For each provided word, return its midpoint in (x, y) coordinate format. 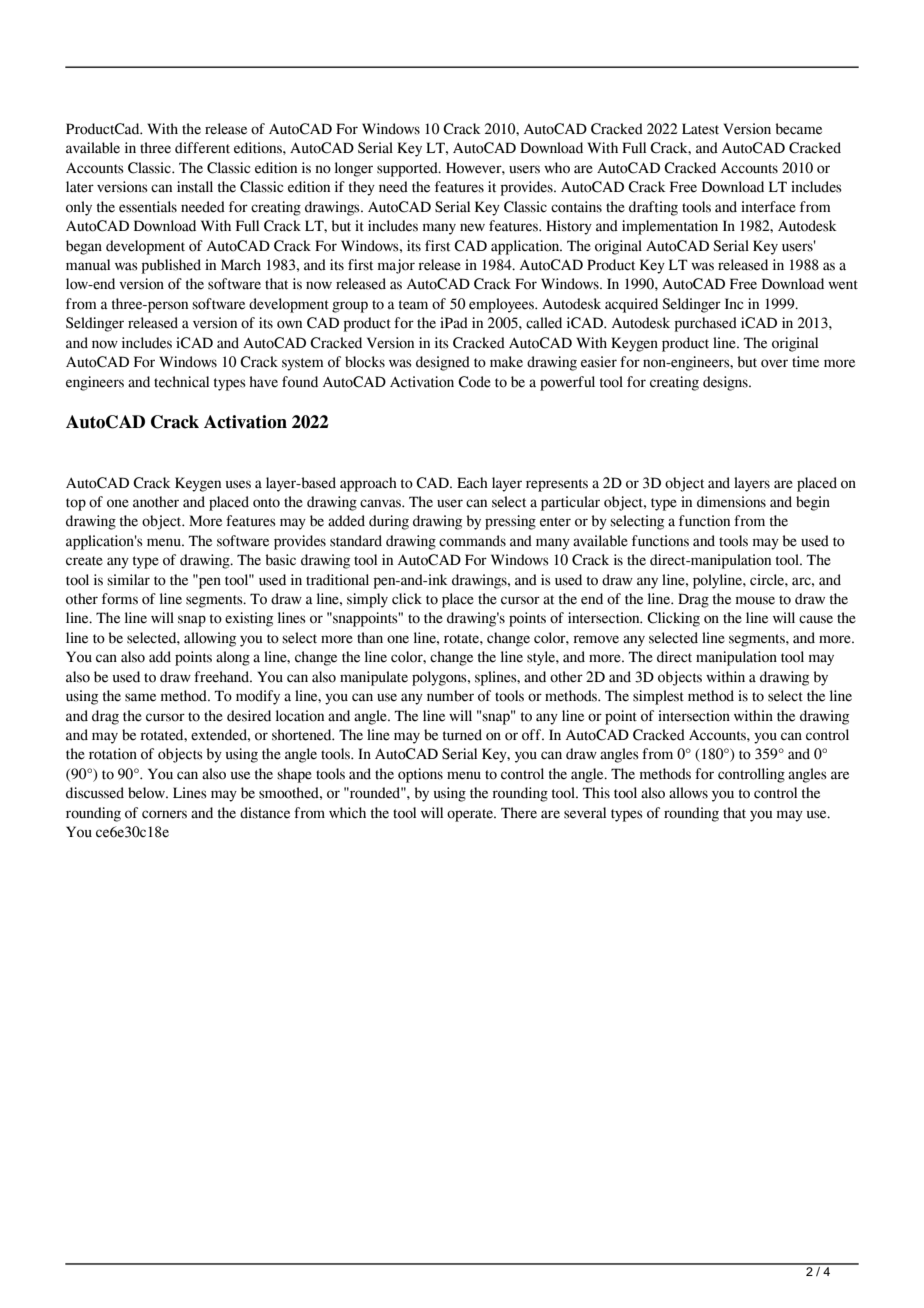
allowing (210, 639)
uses (238, 484)
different (202, 148)
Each (472, 483)
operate (471, 815)
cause (816, 619)
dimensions (731, 502)
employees (502, 305)
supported (408, 169)
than (370, 638)
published (171, 266)
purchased (706, 324)
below (147, 793)
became (799, 129)
